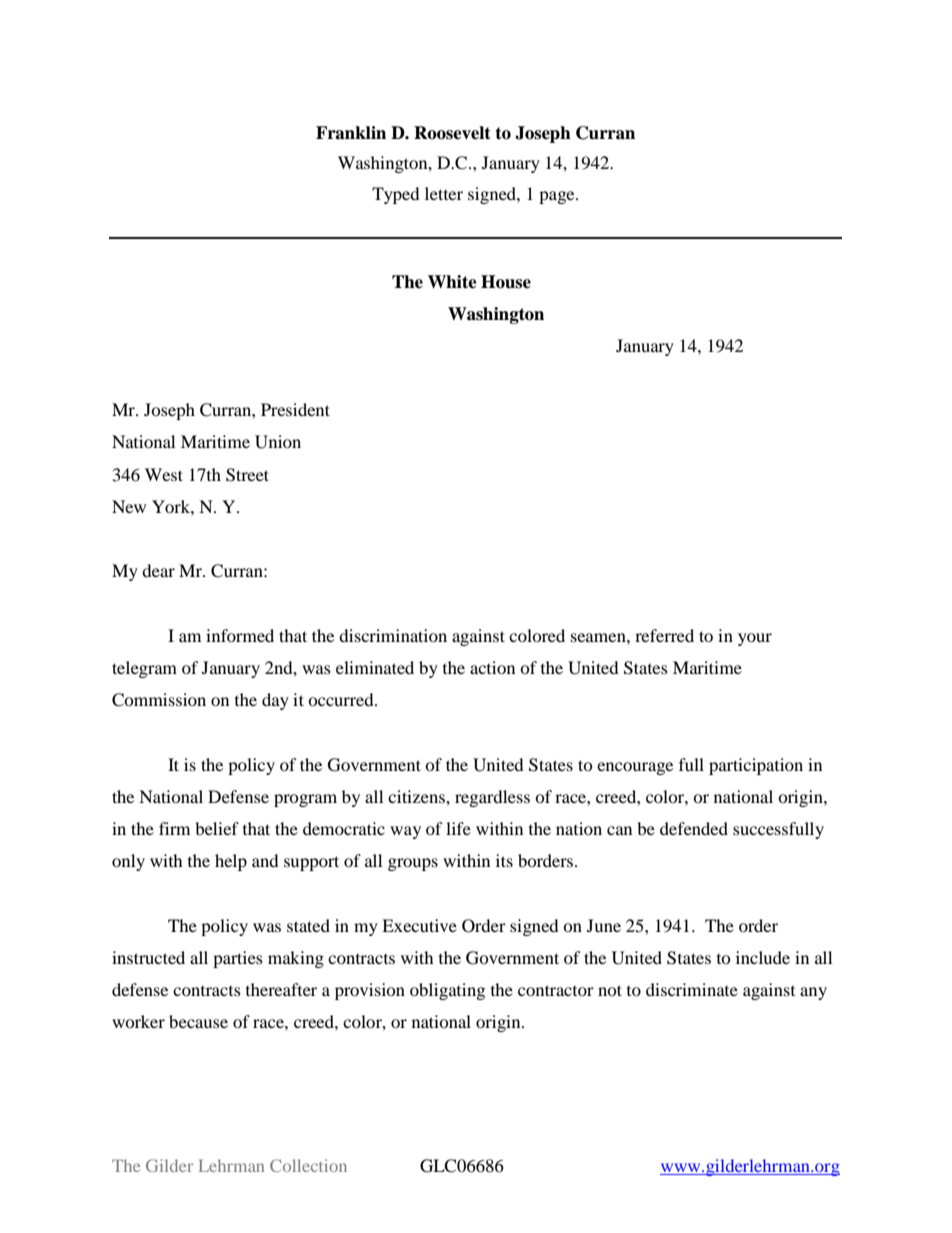 The image size is (952, 1233). What do you see at coordinates (558, 197) in the image?
I see `page` at bounding box center [558, 197].
